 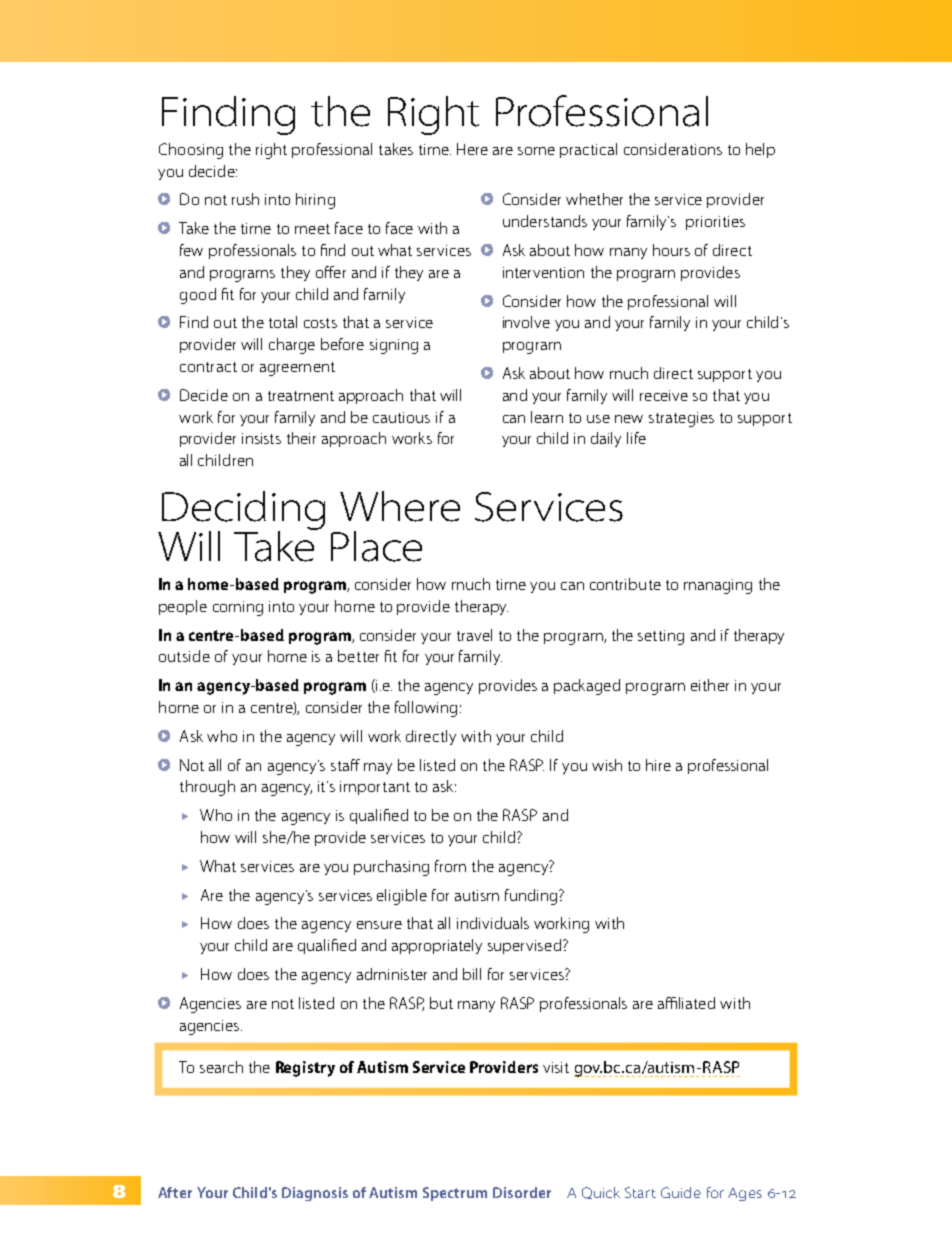 I want to click on either, so click(x=710, y=685).
